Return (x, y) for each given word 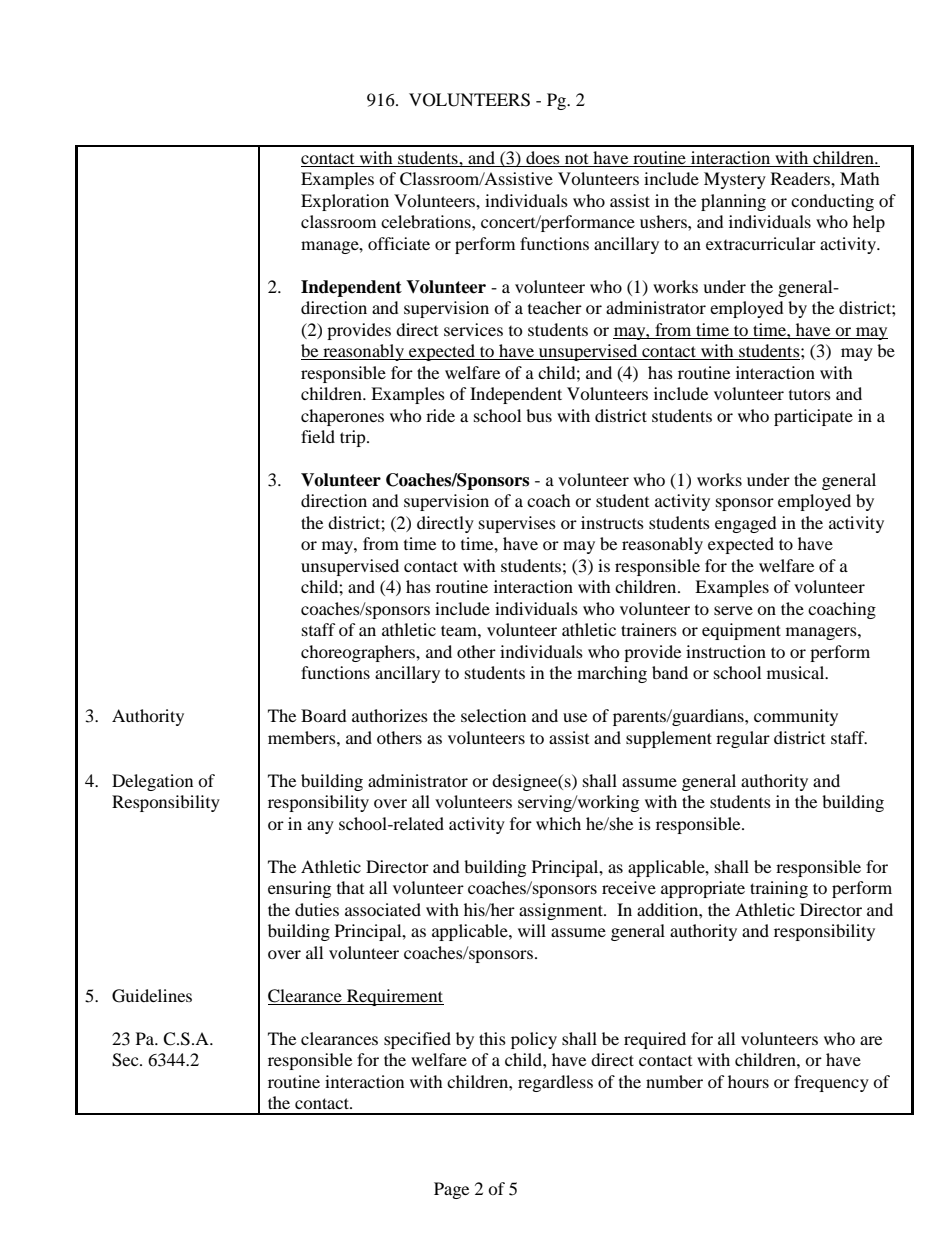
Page (451, 1190)
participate (813, 417)
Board (324, 715)
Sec (126, 1060)
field (318, 436)
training (779, 889)
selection (493, 715)
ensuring (299, 889)
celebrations (427, 221)
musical (797, 672)
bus (539, 415)
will (532, 930)
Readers (801, 178)
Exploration (345, 202)
